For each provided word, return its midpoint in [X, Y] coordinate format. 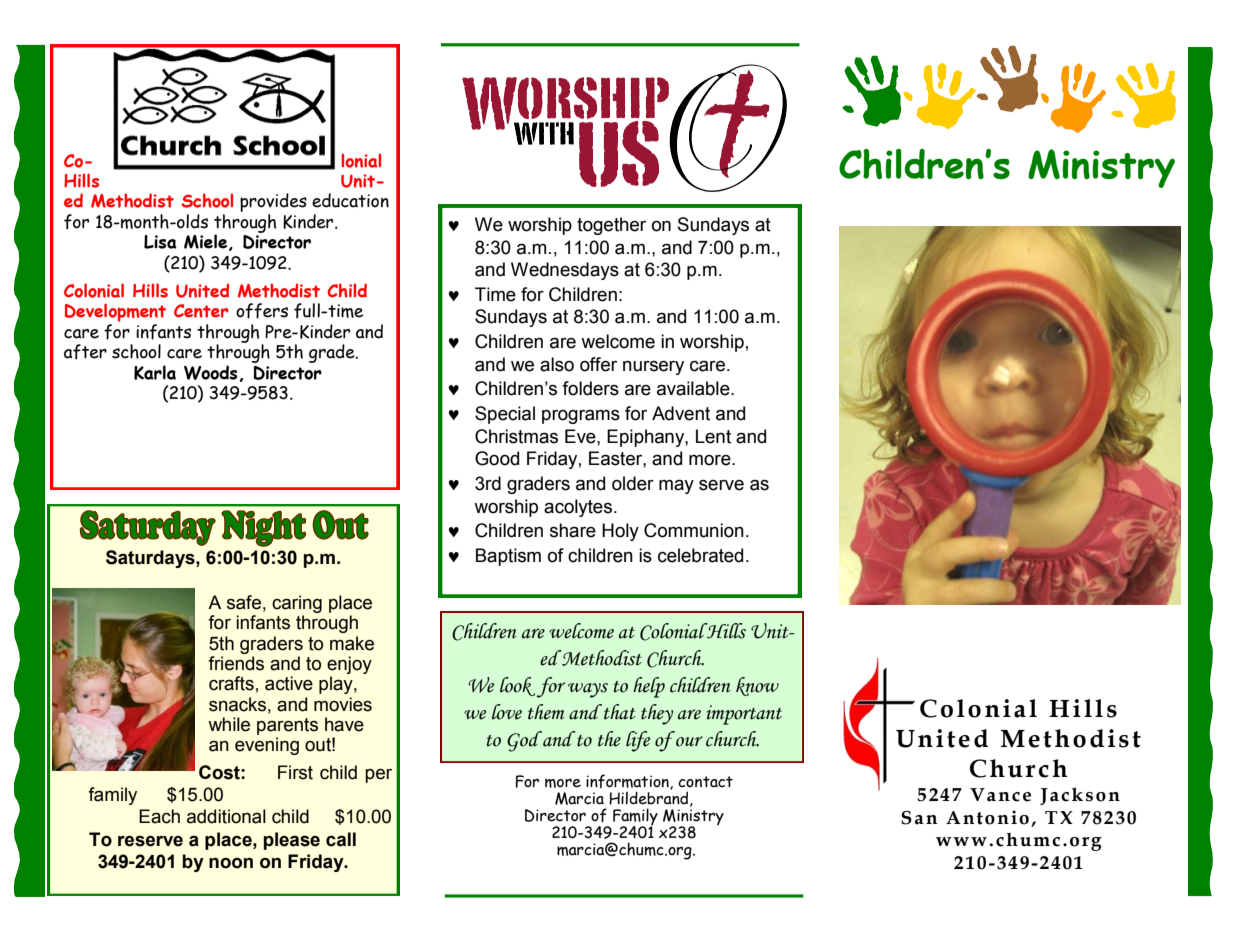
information [628, 782]
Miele [205, 241]
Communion [694, 530]
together [611, 226]
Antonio [987, 817]
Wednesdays [565, 271]
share [573, 530]
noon [231, 863]
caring [297, 605]
